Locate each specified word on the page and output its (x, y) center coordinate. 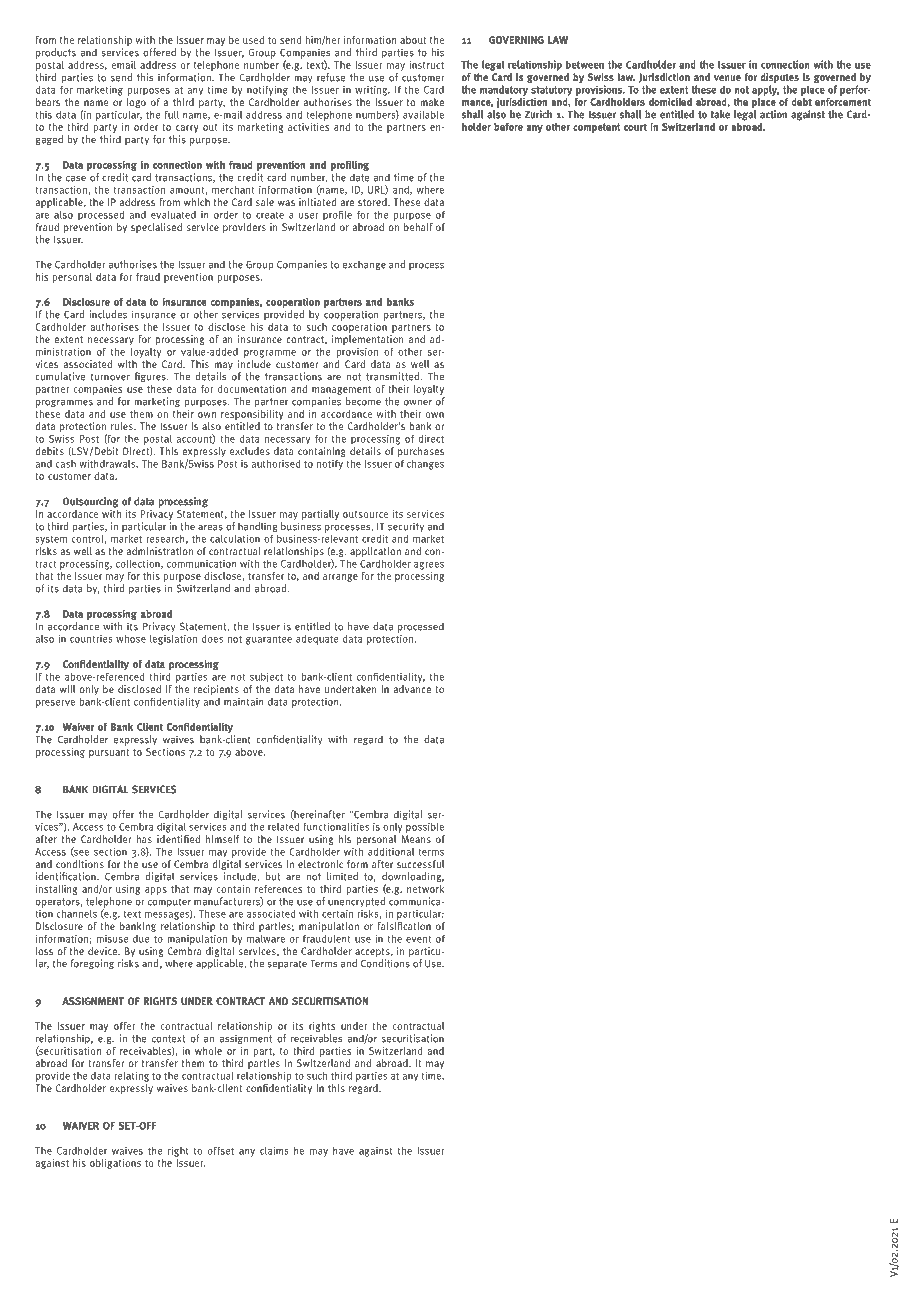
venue (727, 78)
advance (412, 689)
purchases (421, 453)
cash (66, 464)
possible (424, 826)
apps (156, 891)
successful (420, 864)
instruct (426, 65)
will (67, 689)
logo (136, 103)
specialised (156, 228)
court (635, 127)
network (425, 887)
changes (425, 464)
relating (132, 1076)
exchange (364, 265)
